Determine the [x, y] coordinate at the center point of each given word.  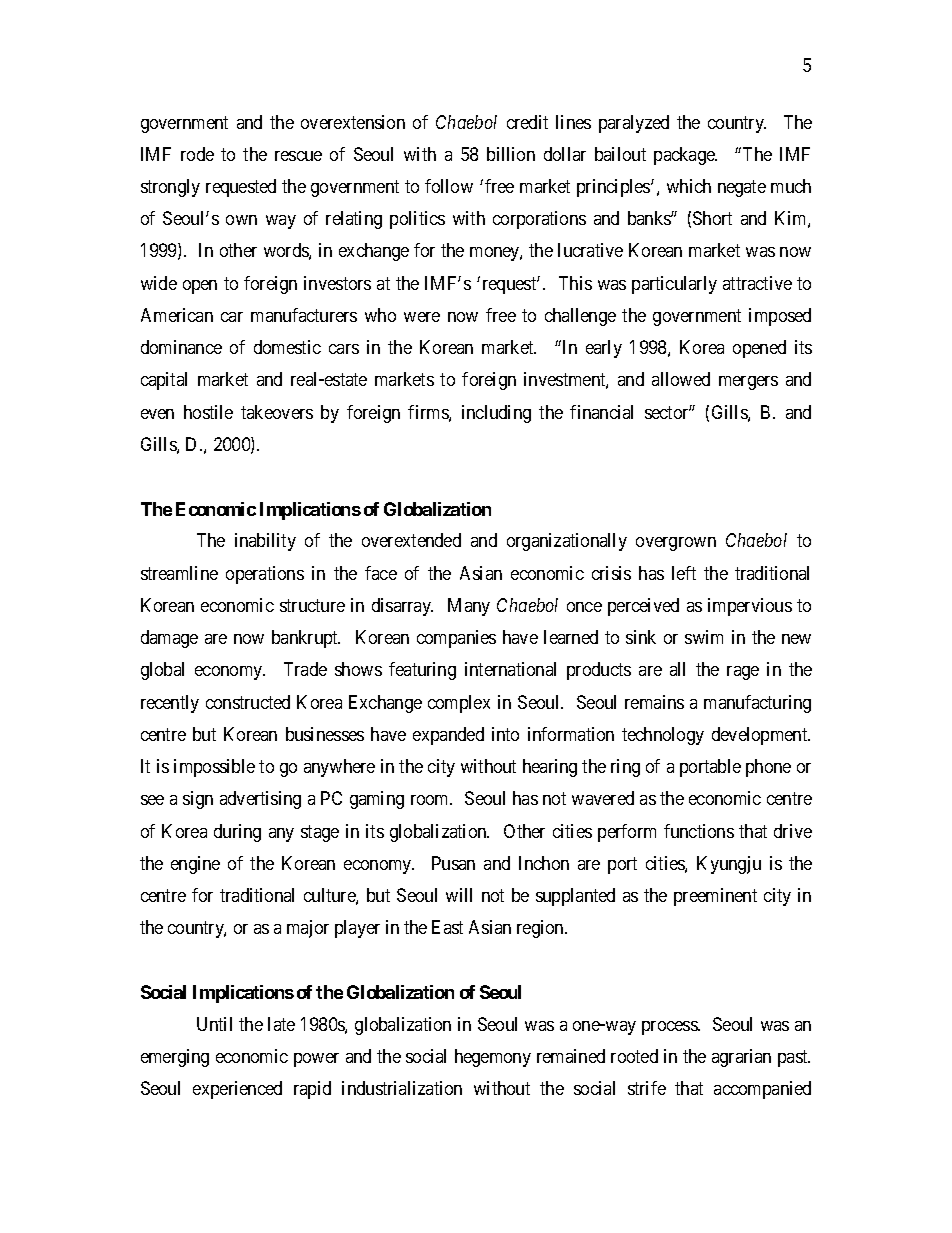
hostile [208, 412]
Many [469, 607]
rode [197, 154]
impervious [750, 607]
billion [511, 154]
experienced [237, 1090]
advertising [260, 800]
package [685, 156]
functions [699, 831]
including [496, 414]
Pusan [453, 863]
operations [265, 575]
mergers [748, 383]
